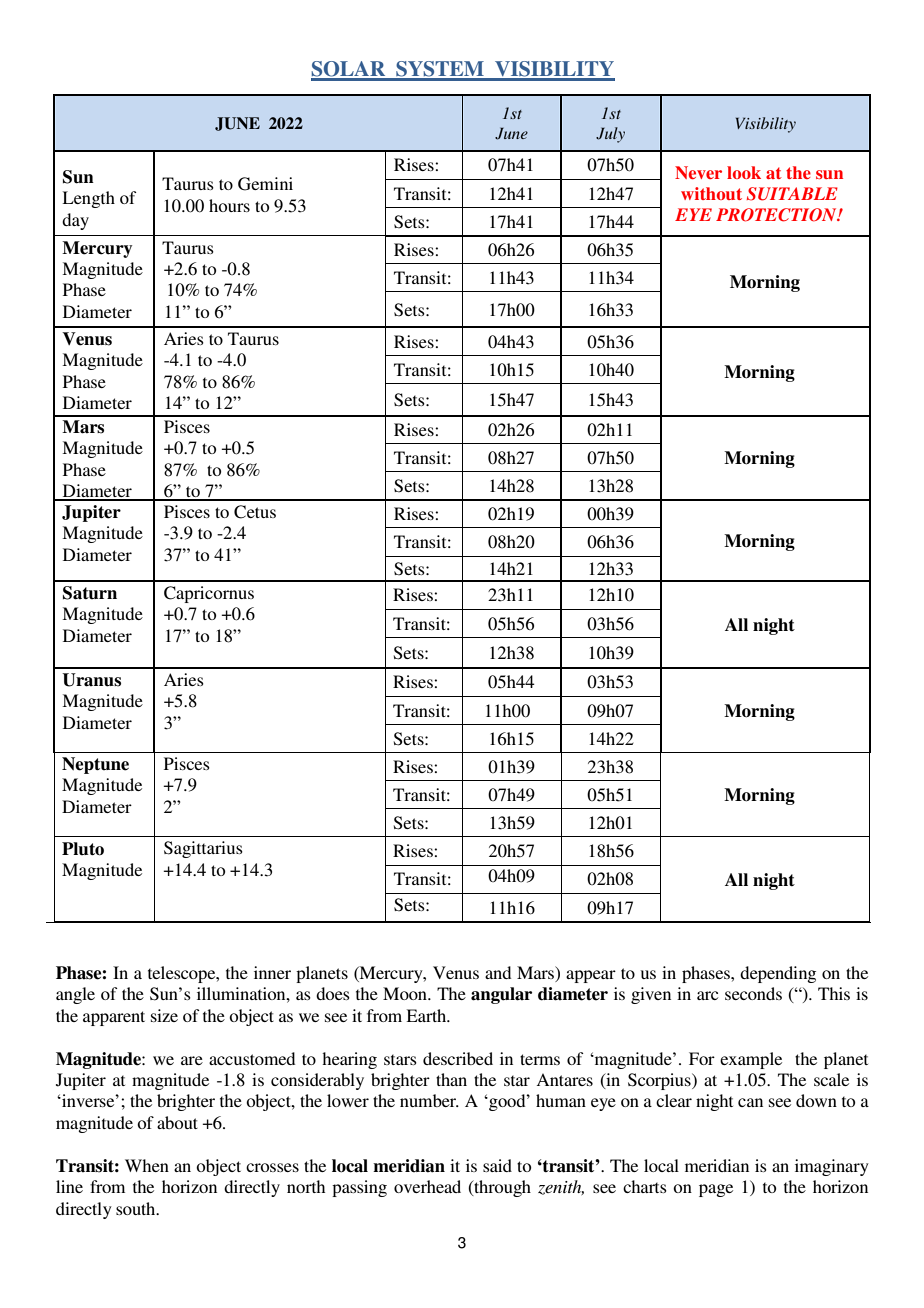 This screenshot has width=924, height=1308. Describe the element at coordinates (147, 1165) in the screenshot. I see `When` at that location.
